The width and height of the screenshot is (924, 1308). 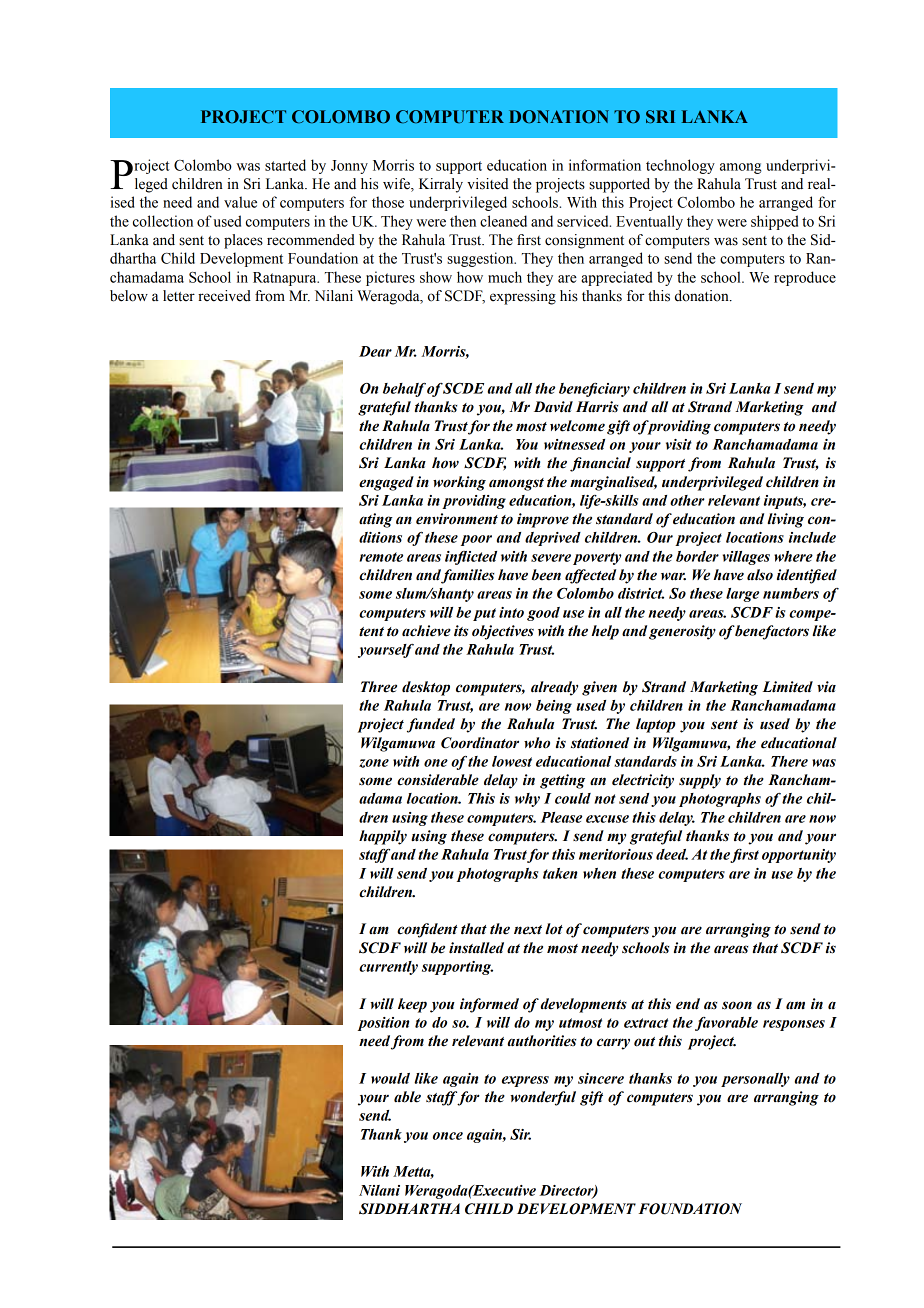 I want to click on personally, so click(x=755, y=1080).
